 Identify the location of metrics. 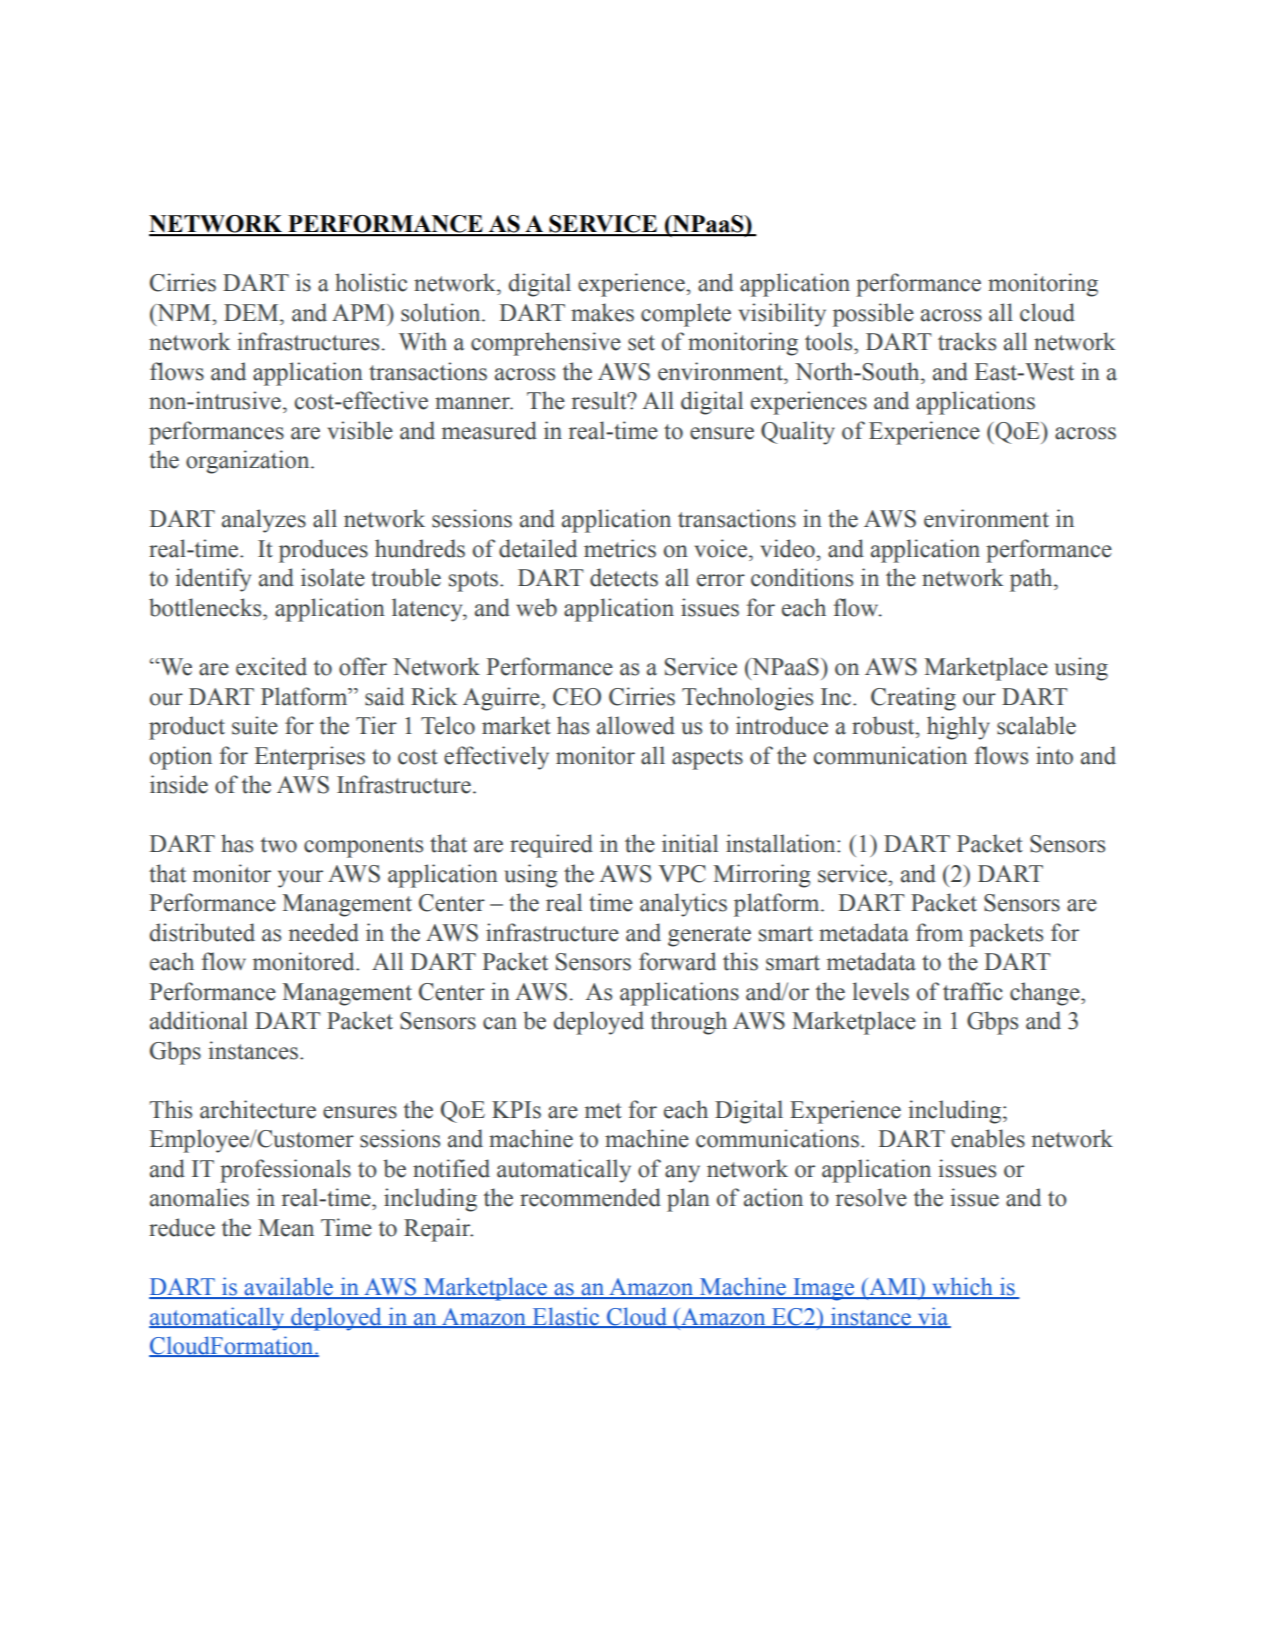
(620, 548).
